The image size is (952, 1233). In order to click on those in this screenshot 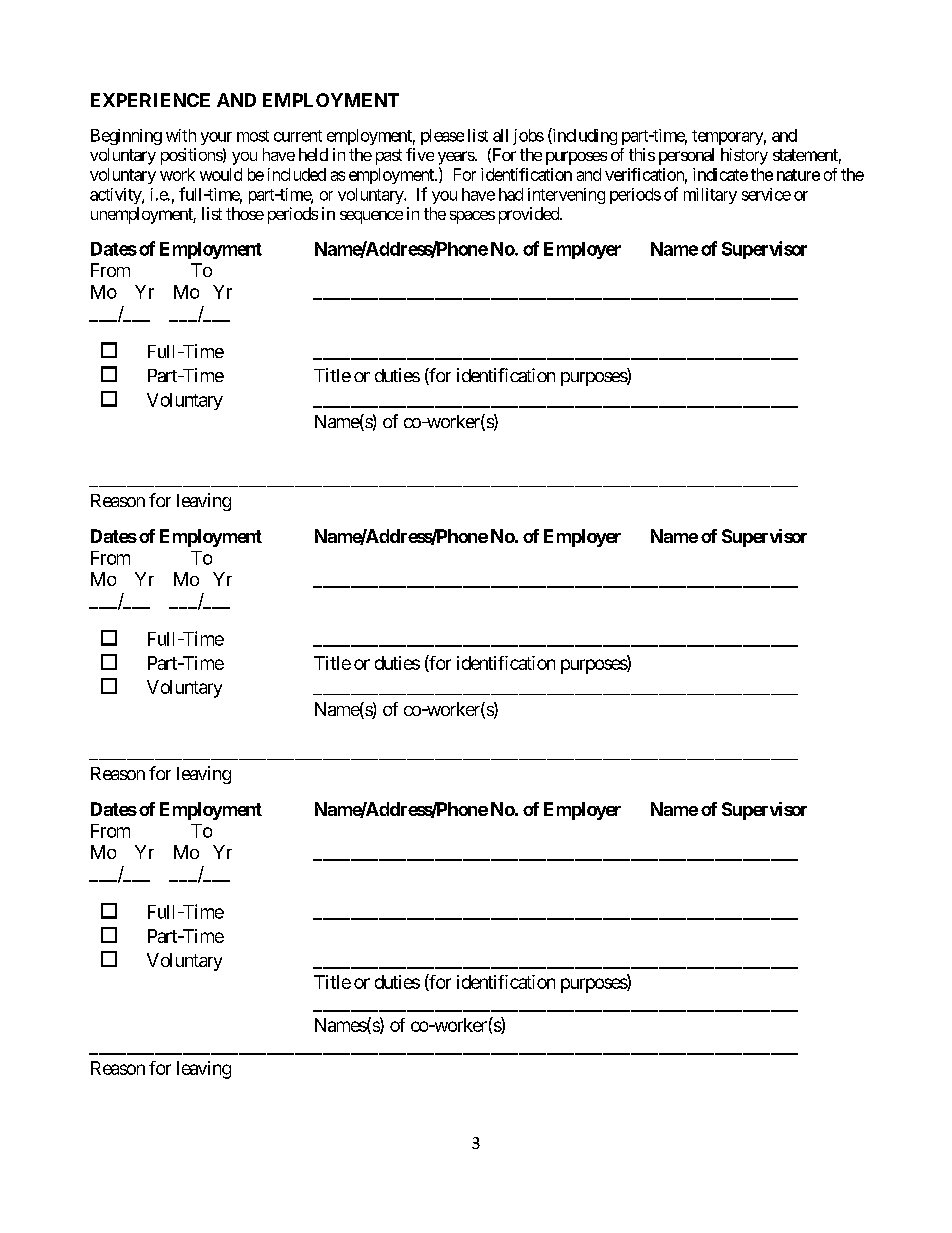, I will do `click(245, 213)`.
